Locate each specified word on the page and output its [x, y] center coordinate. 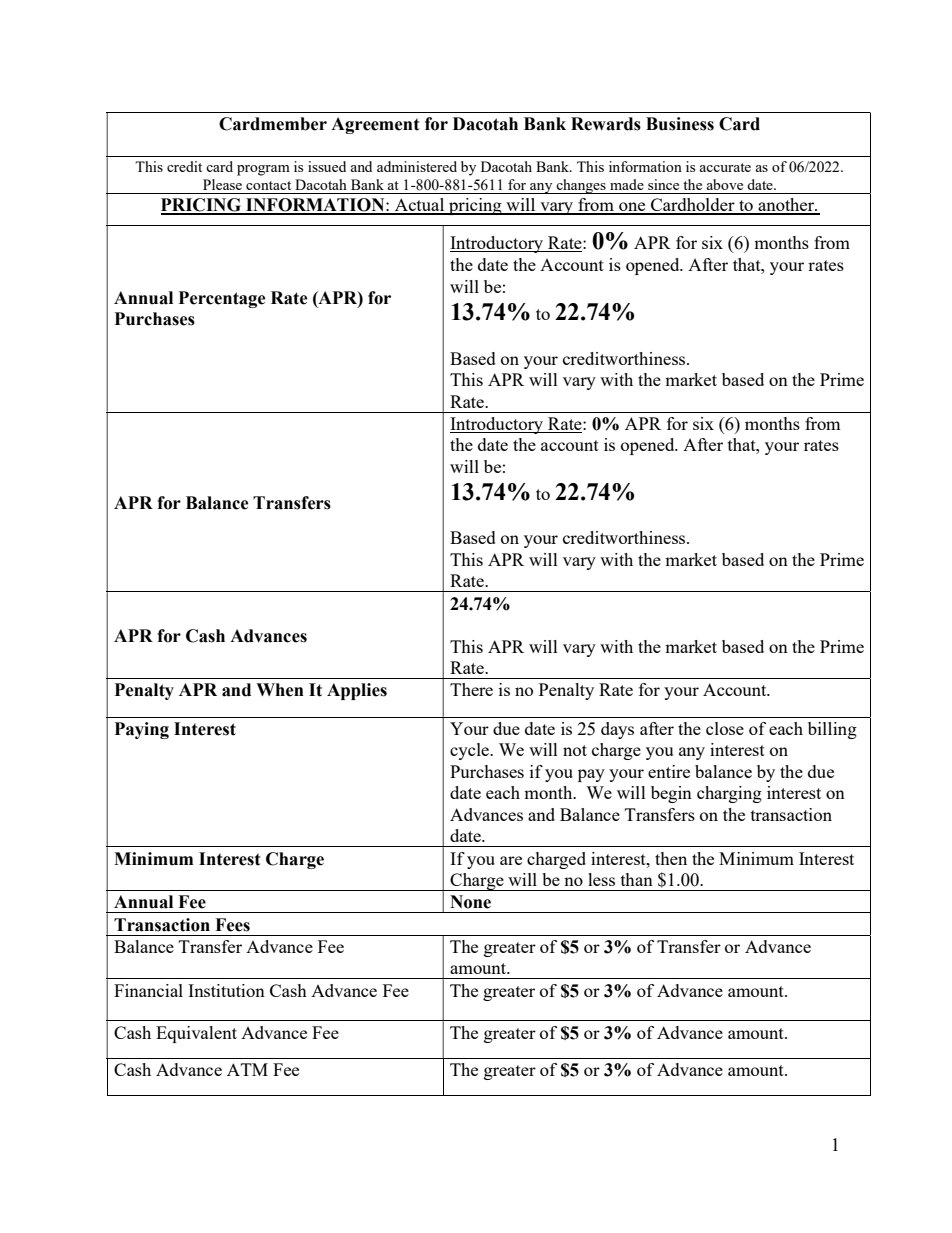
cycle [470, 751]
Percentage [222, 299]
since [663, 184]
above [724, 184]
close [725, 728]
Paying [141, 730]
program [263, 170]
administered [417, 166]
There [471, 689]
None [470, 902]
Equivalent [196, 1034]
